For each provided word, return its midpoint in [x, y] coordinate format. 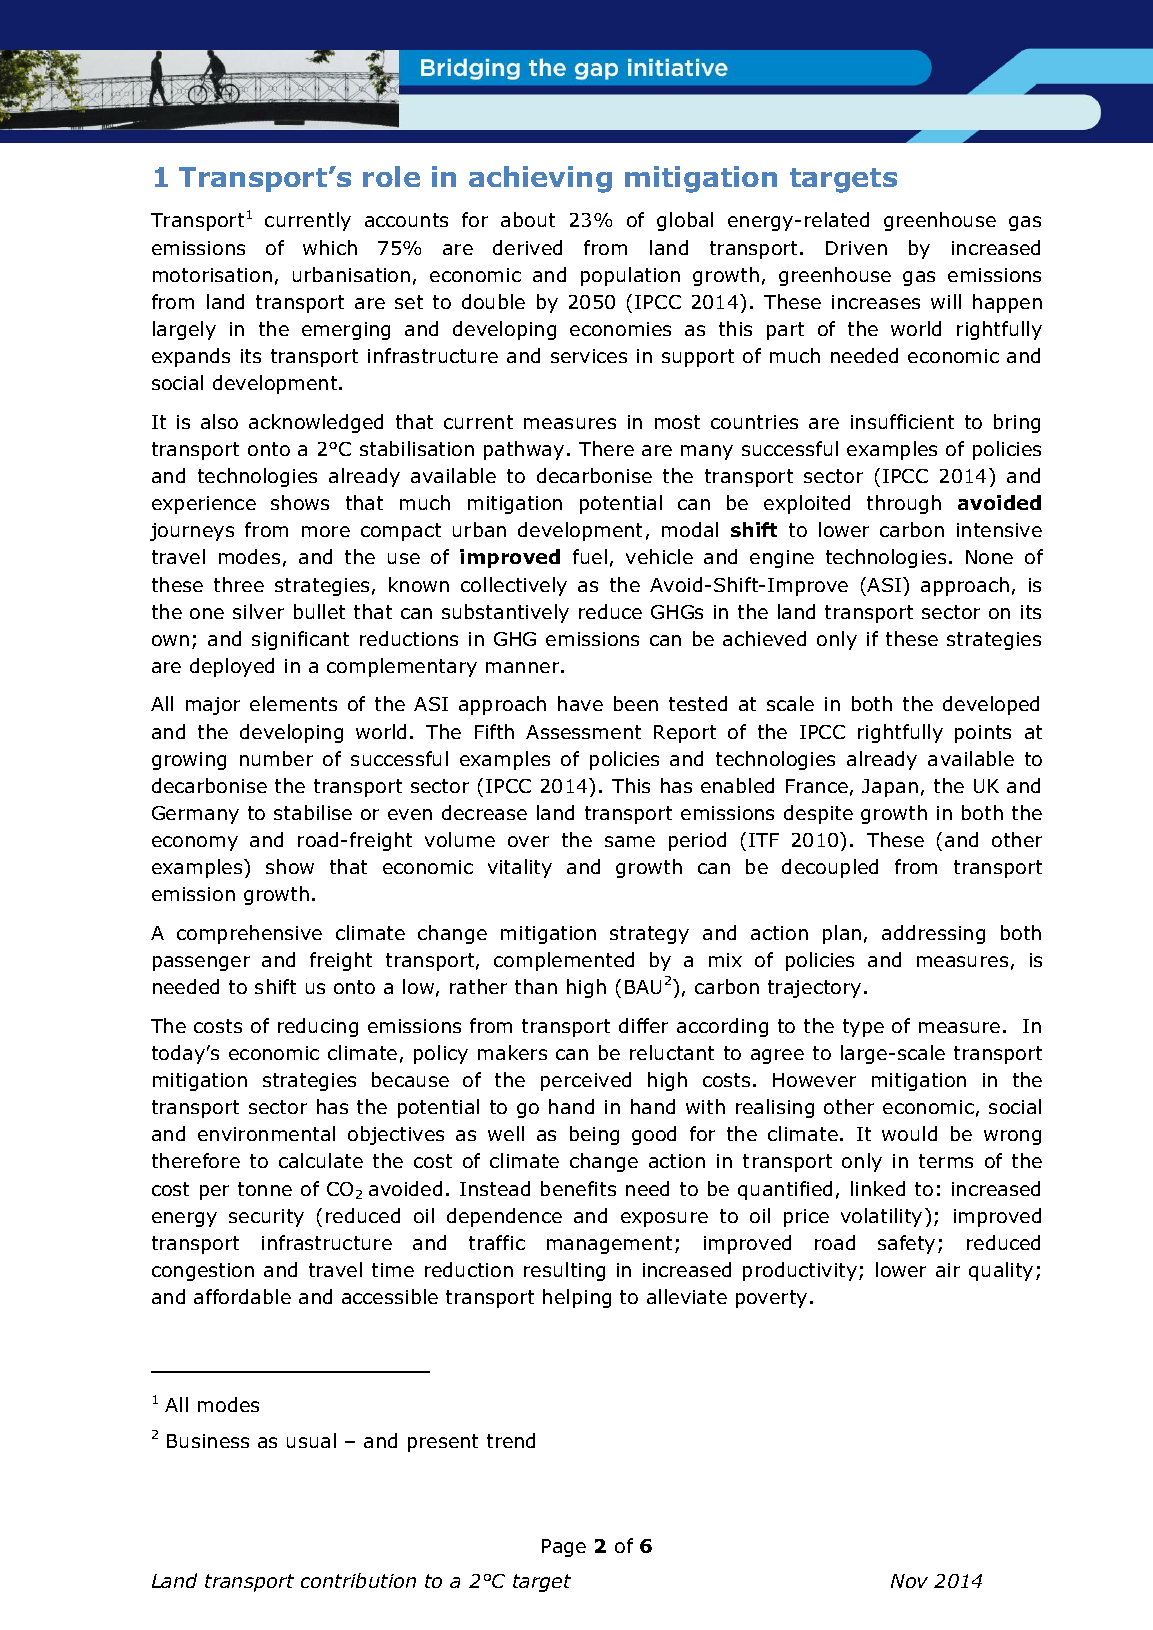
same [630, 841]
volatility [881, 1217]
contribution [358, 1580]
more [326, 531]
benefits [578, 1188]
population [630, 276]
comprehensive [249, 934]
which [330, 247]
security [266, 1218]
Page [564, 1548]
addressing [933, 934]
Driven [856, 248]
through [904, 504]
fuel [590, 556]
